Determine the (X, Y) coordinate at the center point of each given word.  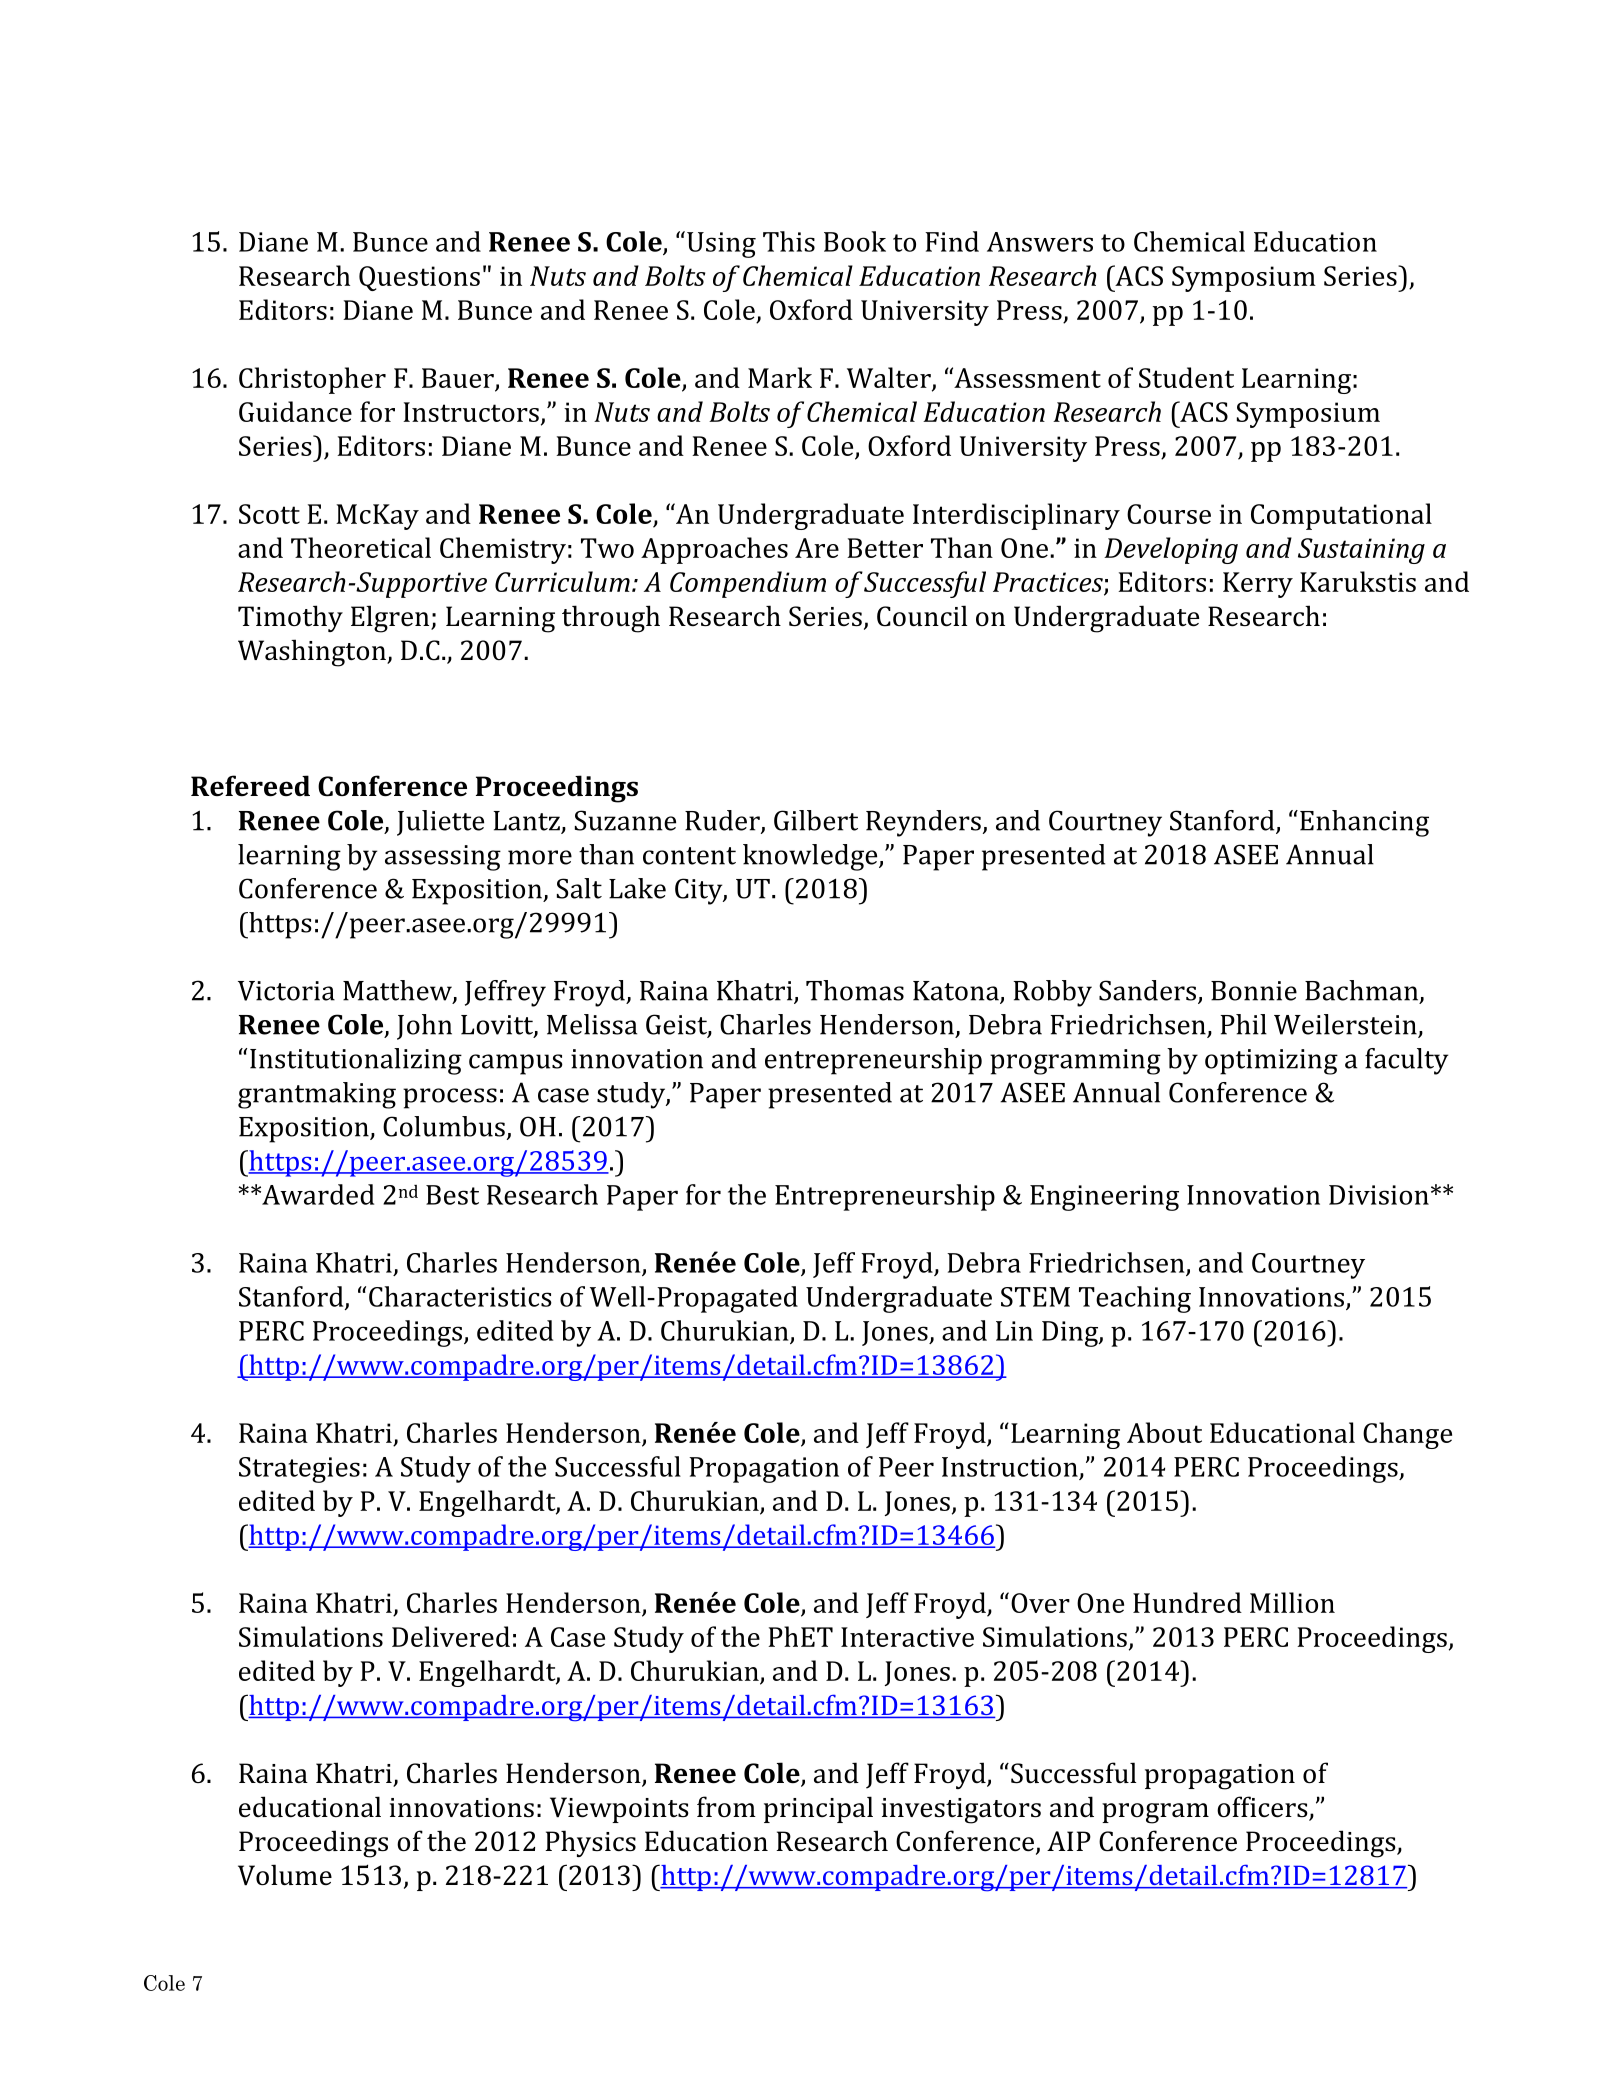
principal (818, 1809)
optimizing (1271, 1062)
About (1164, 1432)
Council (922, 616)
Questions (419, 278)
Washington (313, 653)
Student (1186, 377)
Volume (285, 1875)
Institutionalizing (356, 1061)
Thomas (855, 990)
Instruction (1010, 1467)
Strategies (299, 1470)
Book (855, 241)
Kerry (1258, 585)
